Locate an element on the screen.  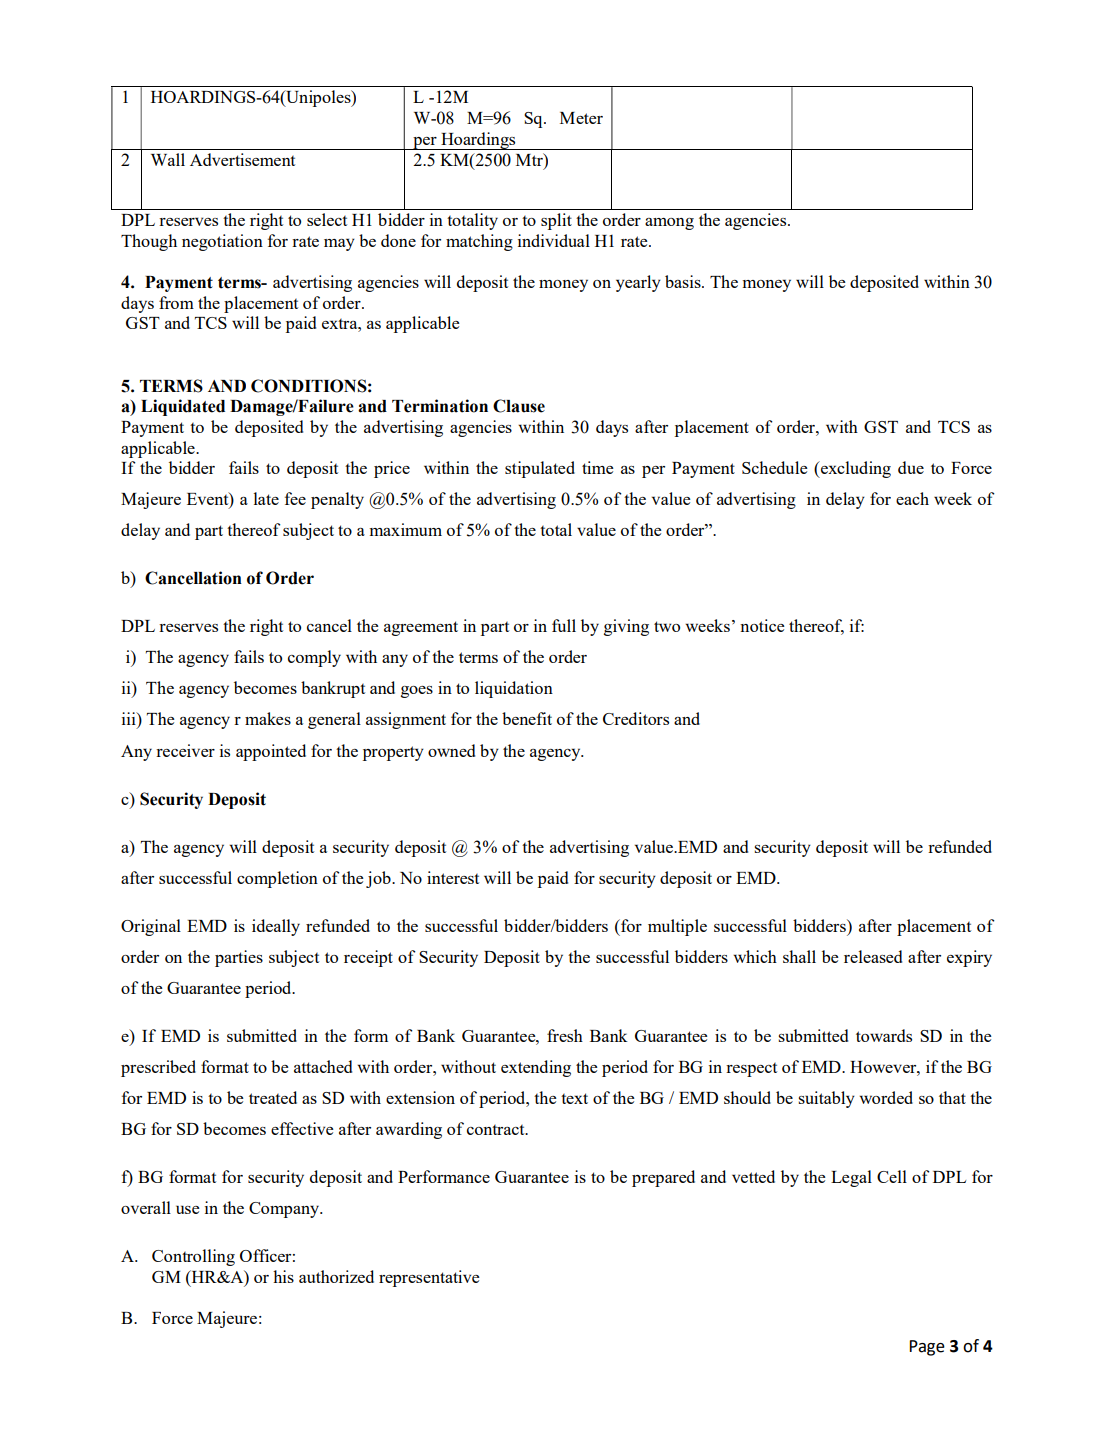
Meter is located at coordinates (581, 118).
